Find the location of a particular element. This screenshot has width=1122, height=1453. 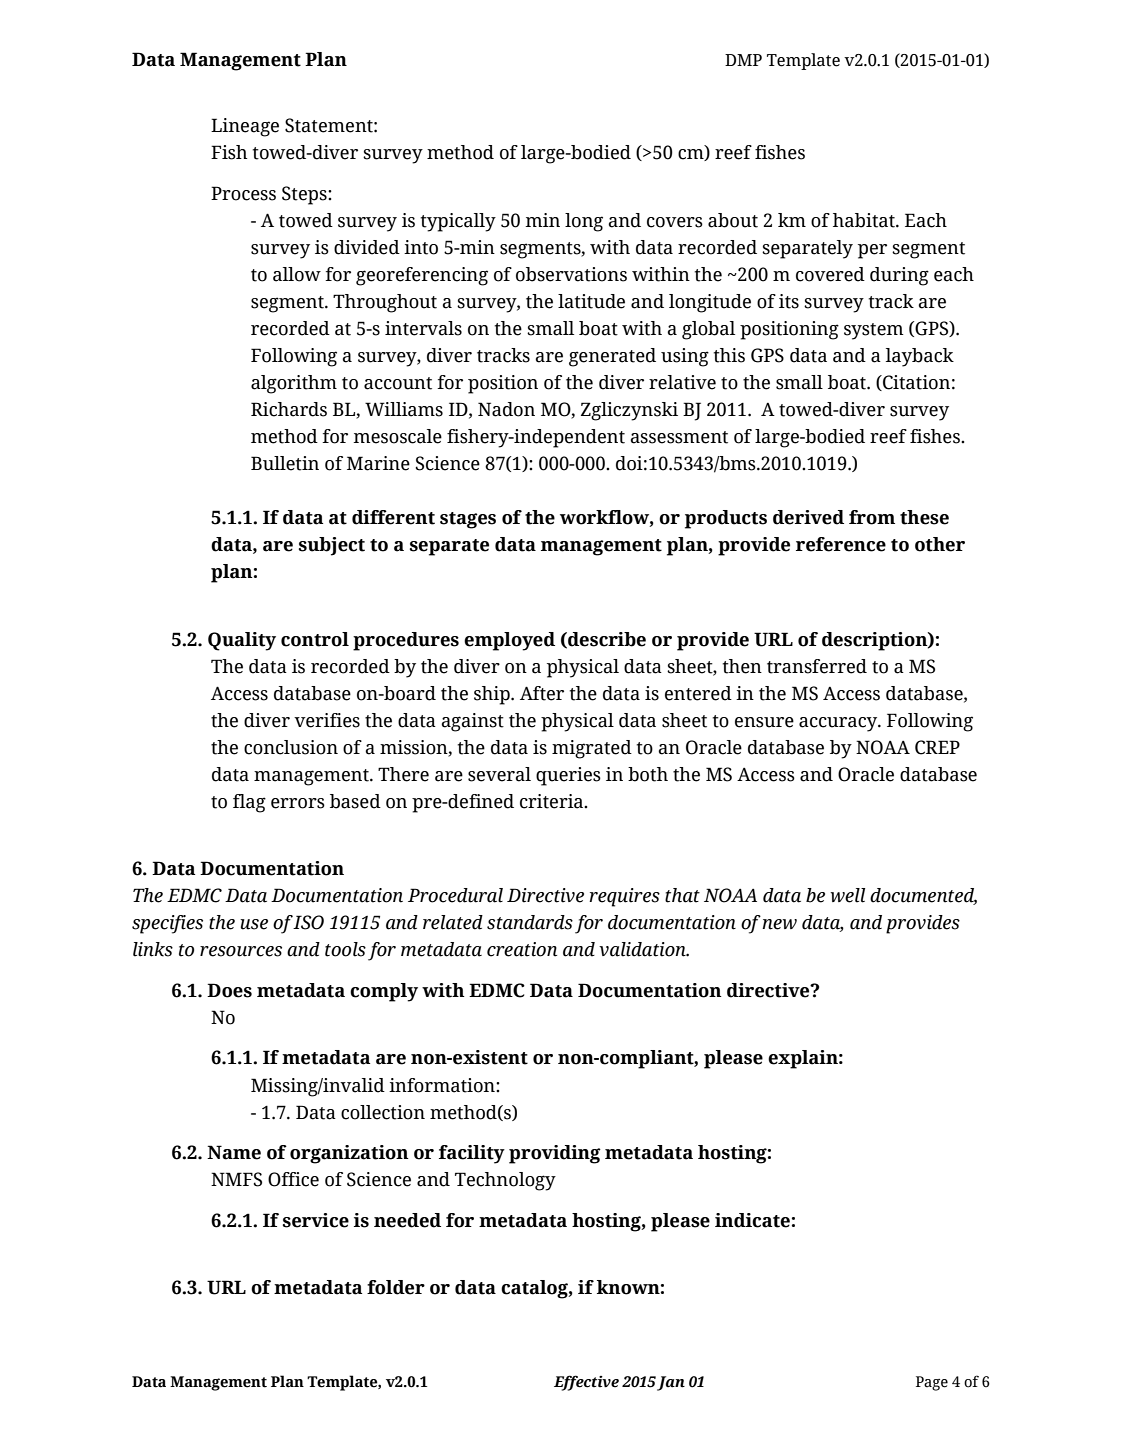

layback is located at coordinates (920, 357).
